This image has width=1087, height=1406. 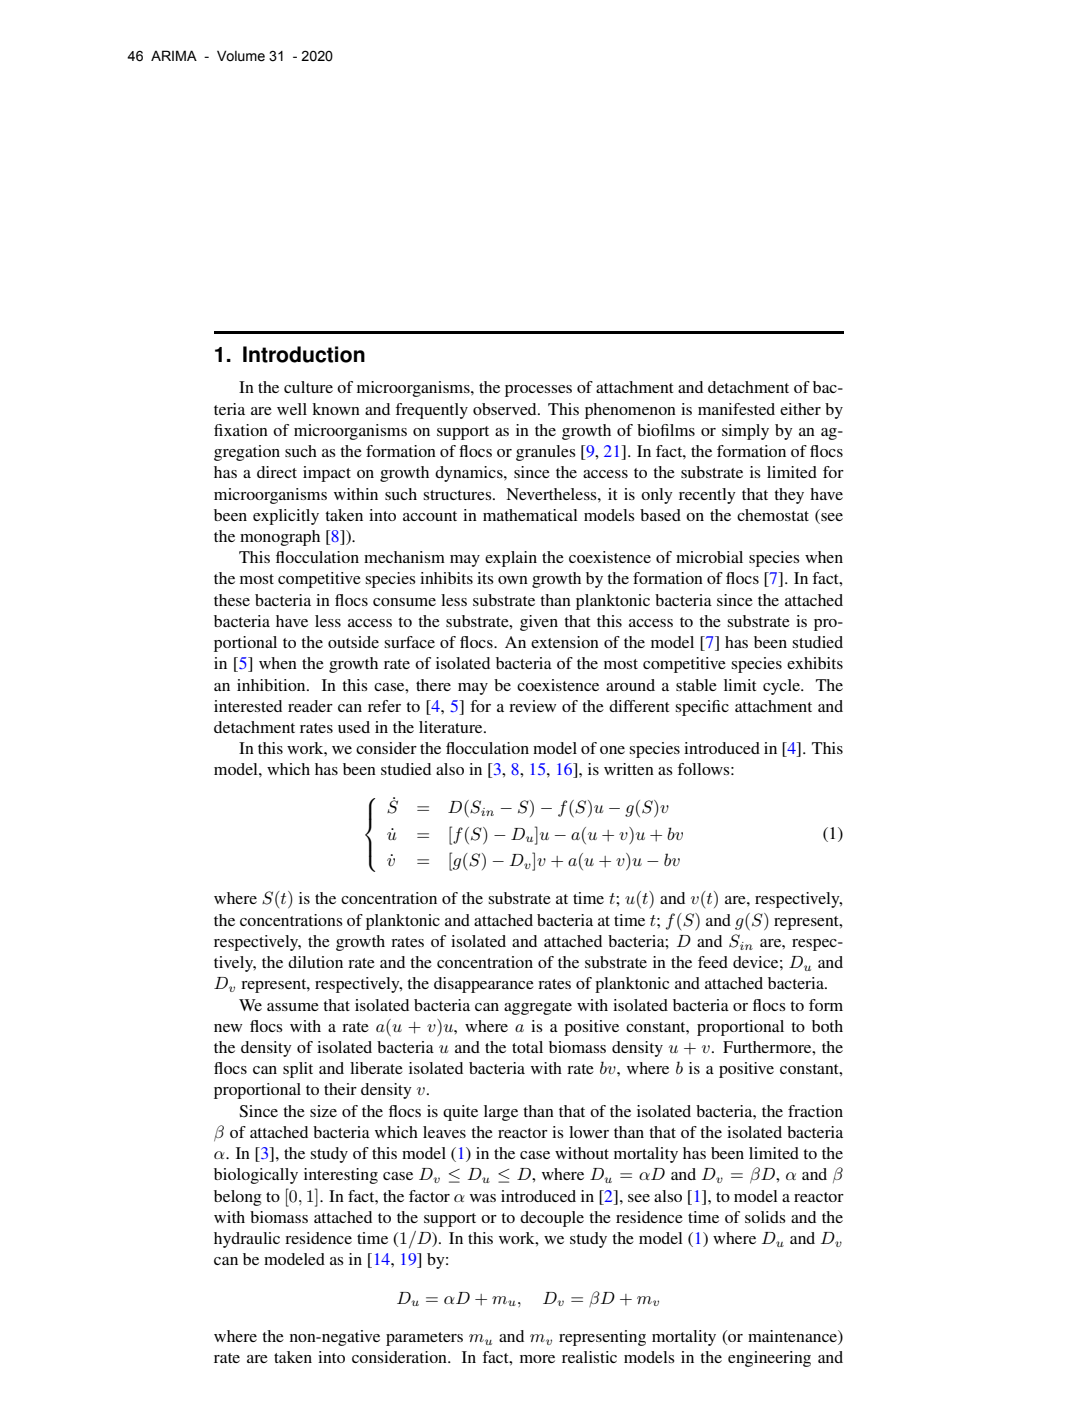 What do you see at coordinates (736, 409) in the image?
I see `manifested` at bounding box center [736, 409].
